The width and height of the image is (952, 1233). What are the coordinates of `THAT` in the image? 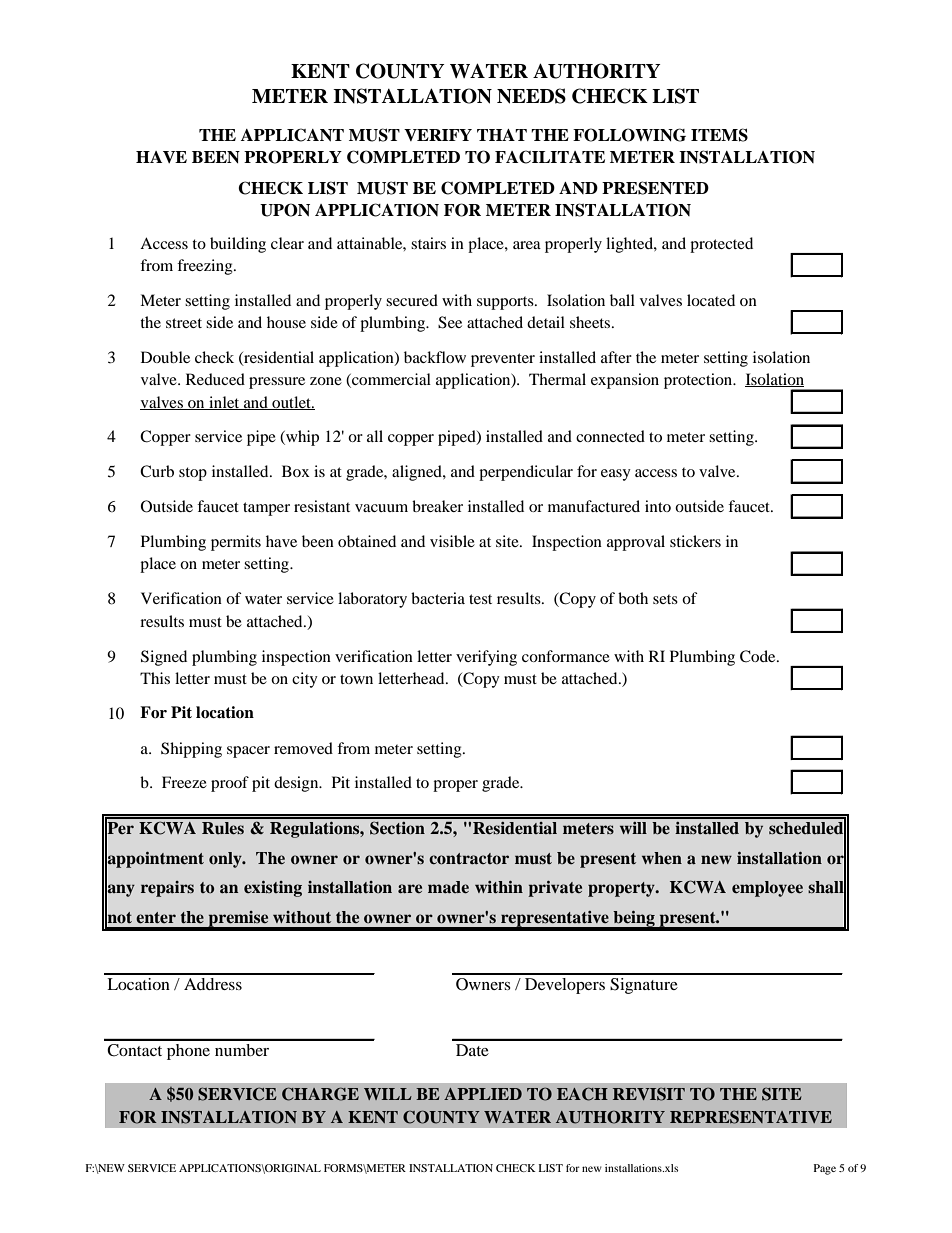 It's located at (502, 135).
